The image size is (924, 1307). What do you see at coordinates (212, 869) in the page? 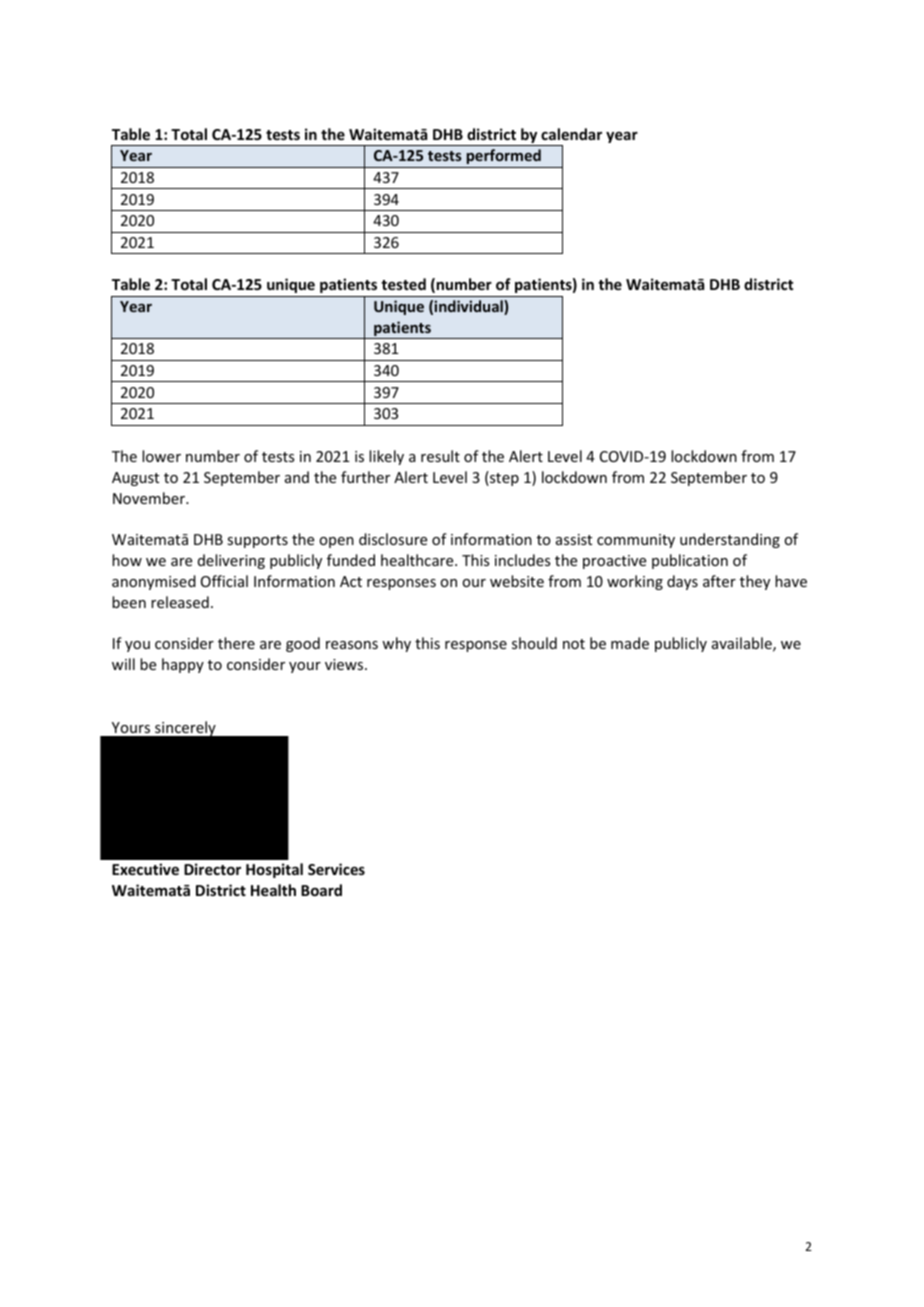
I see `Director` at bounding box center [212, 869].
